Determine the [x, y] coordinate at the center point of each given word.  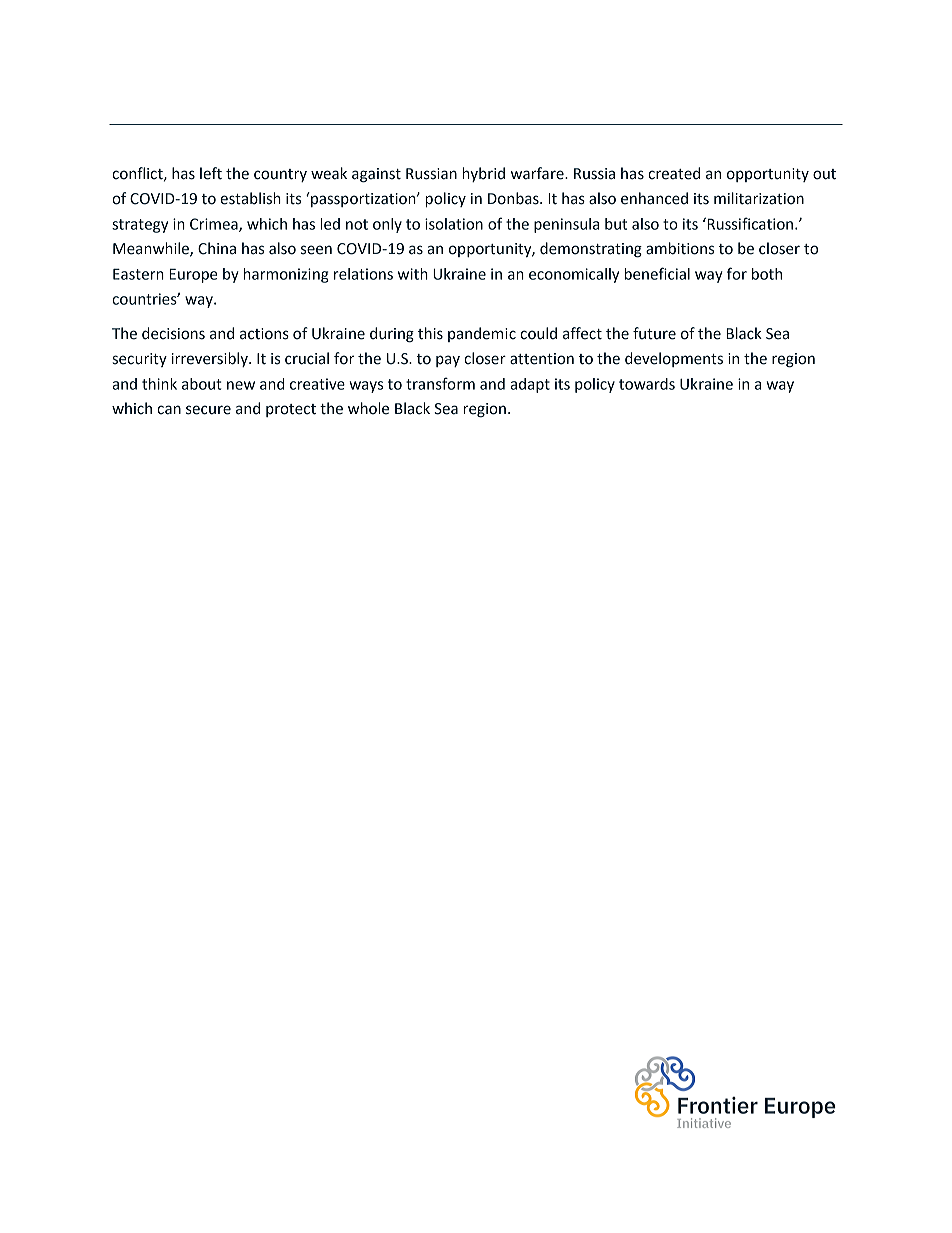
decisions [173, 333]
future [654, 333]
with [413, 274]
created [674, 173]
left [211, 173]
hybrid [483, 174]
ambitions [680, 248]
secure [208, 410]
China [217, 248]
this [430, 333]
